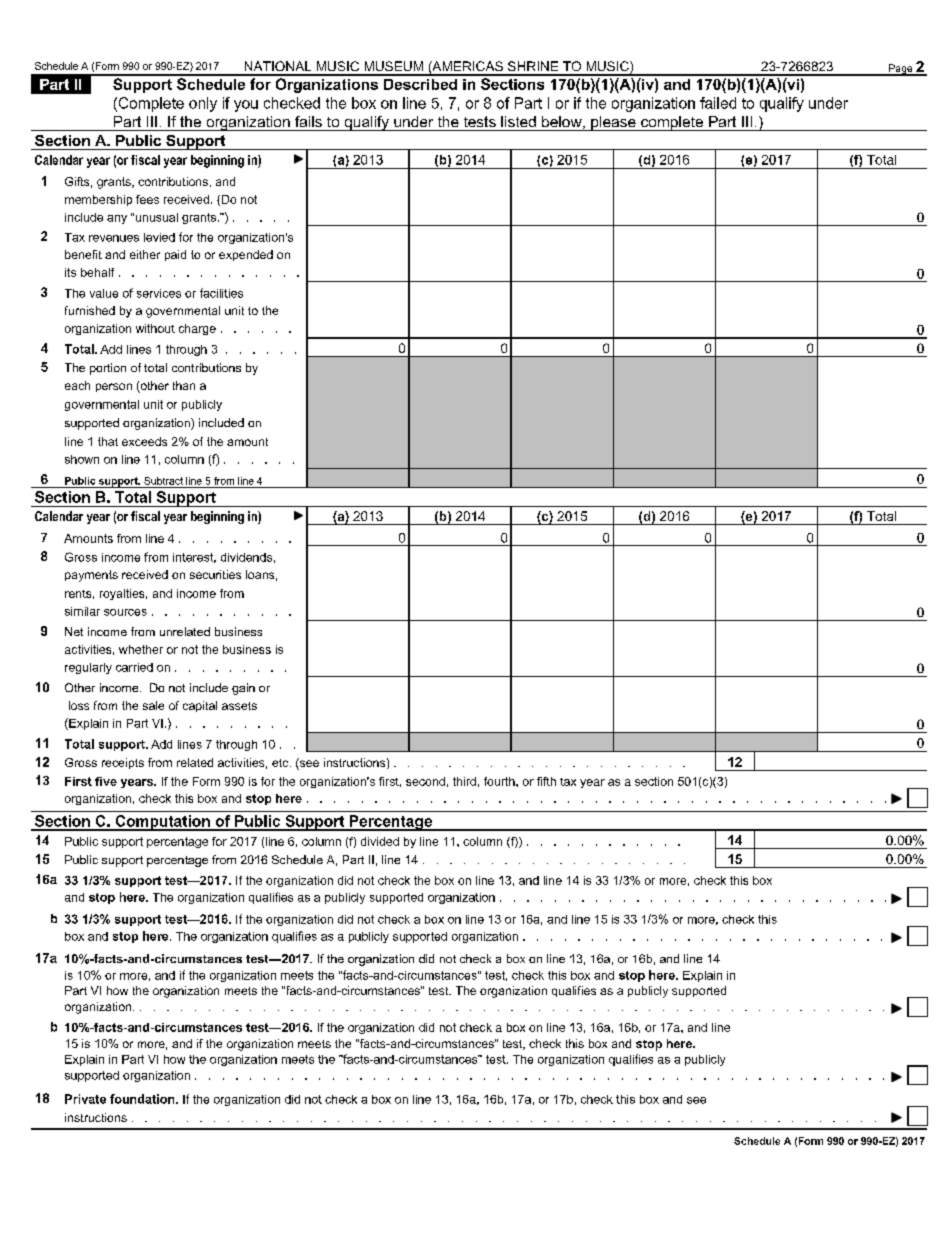 This page has width=952, height=1233. I want to click on than, so click(184, 385).
